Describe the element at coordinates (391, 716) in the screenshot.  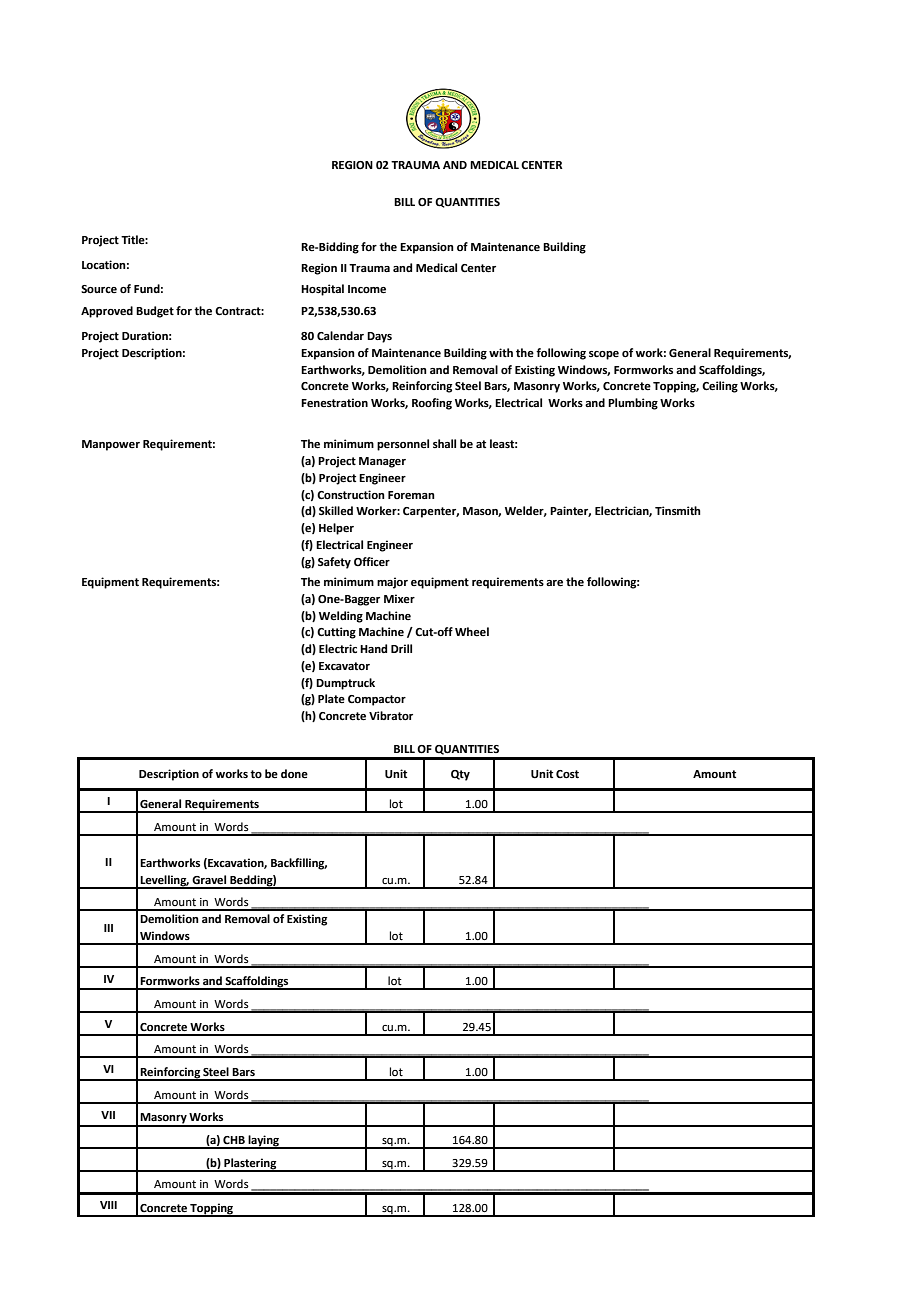
I see `Vibrator` at that location.
